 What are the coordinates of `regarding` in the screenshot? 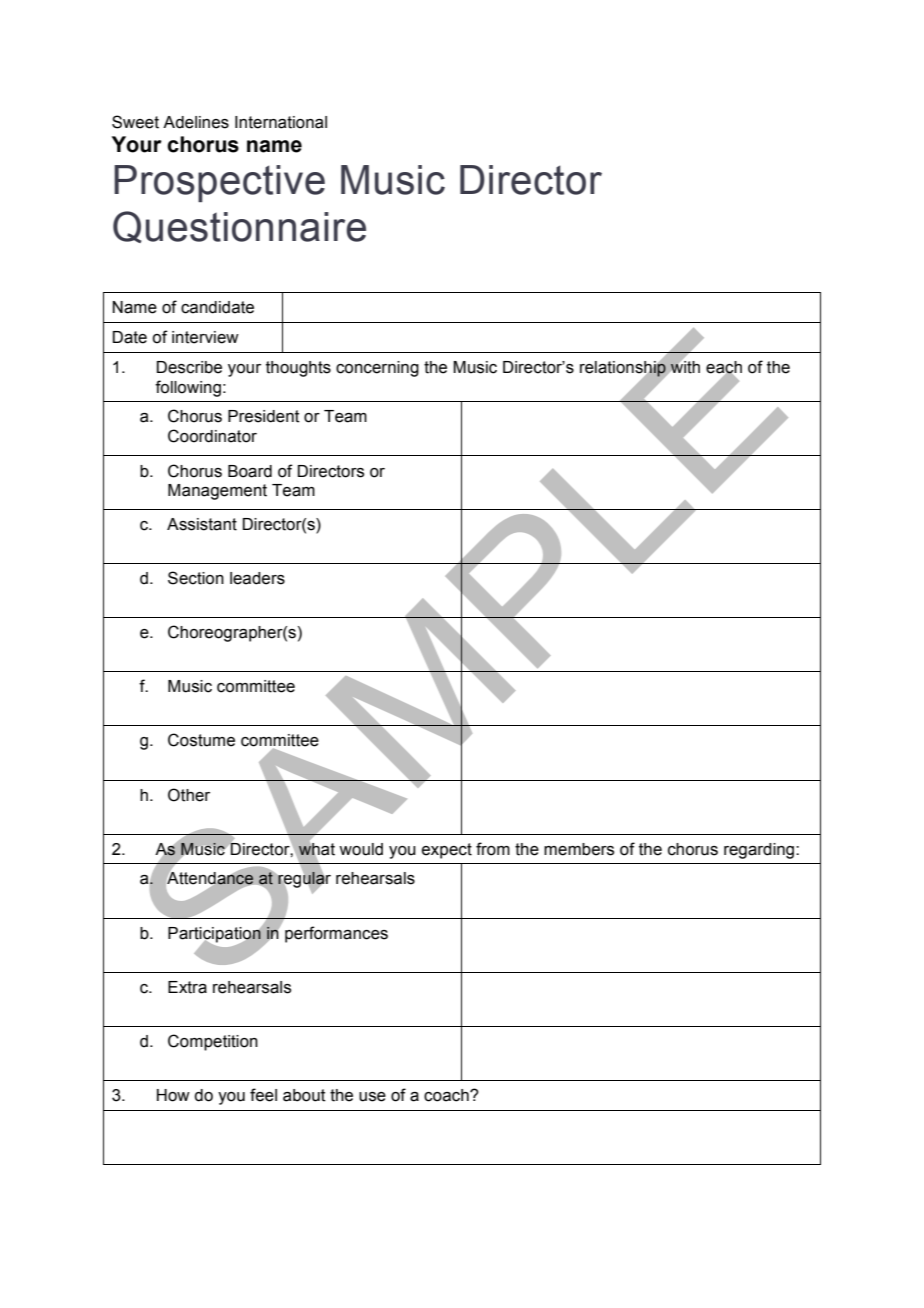 It's located at (760, 851).
